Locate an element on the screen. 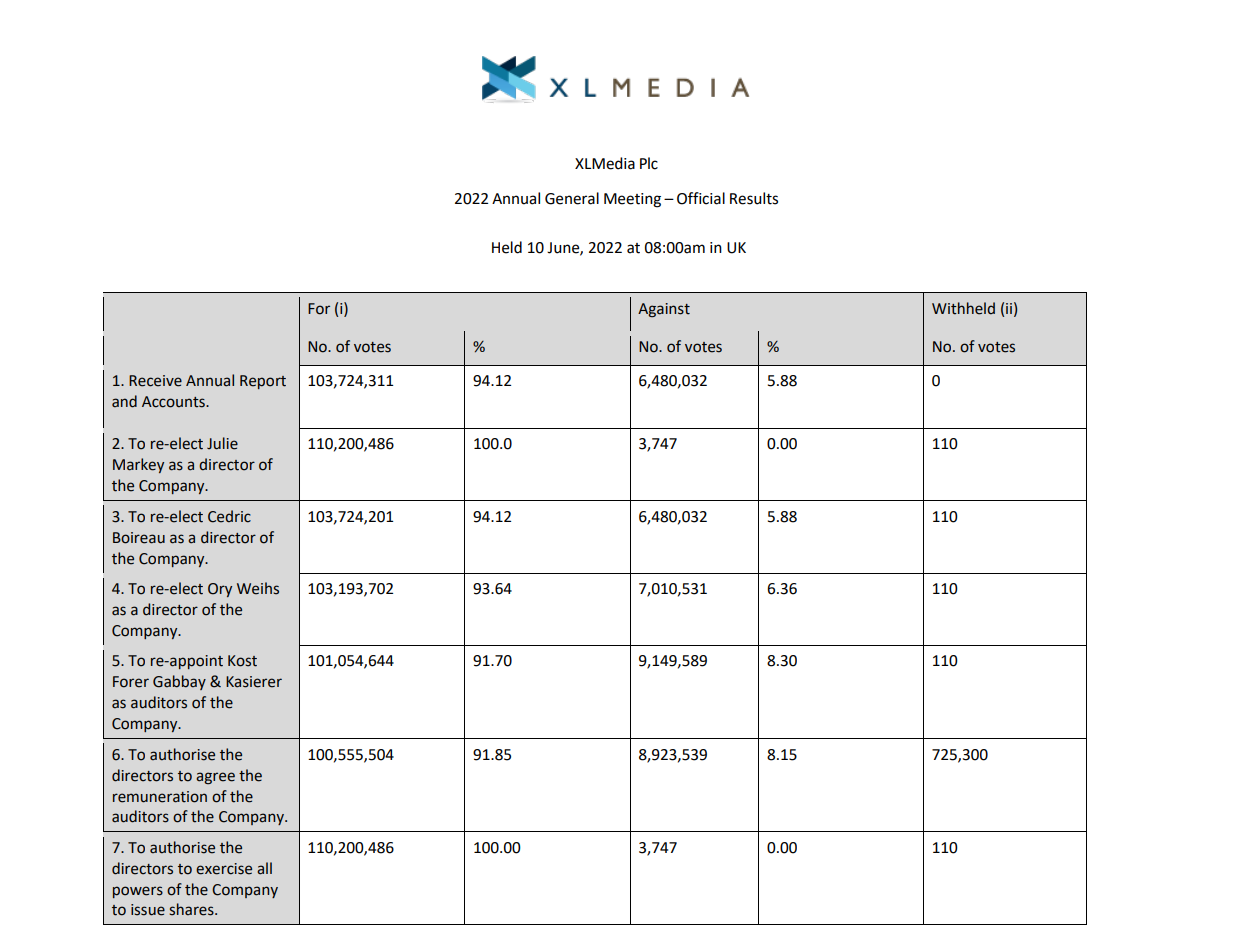 The width and height of the screenshot is (1233, 952). General is located at coordinates (572, 198).
